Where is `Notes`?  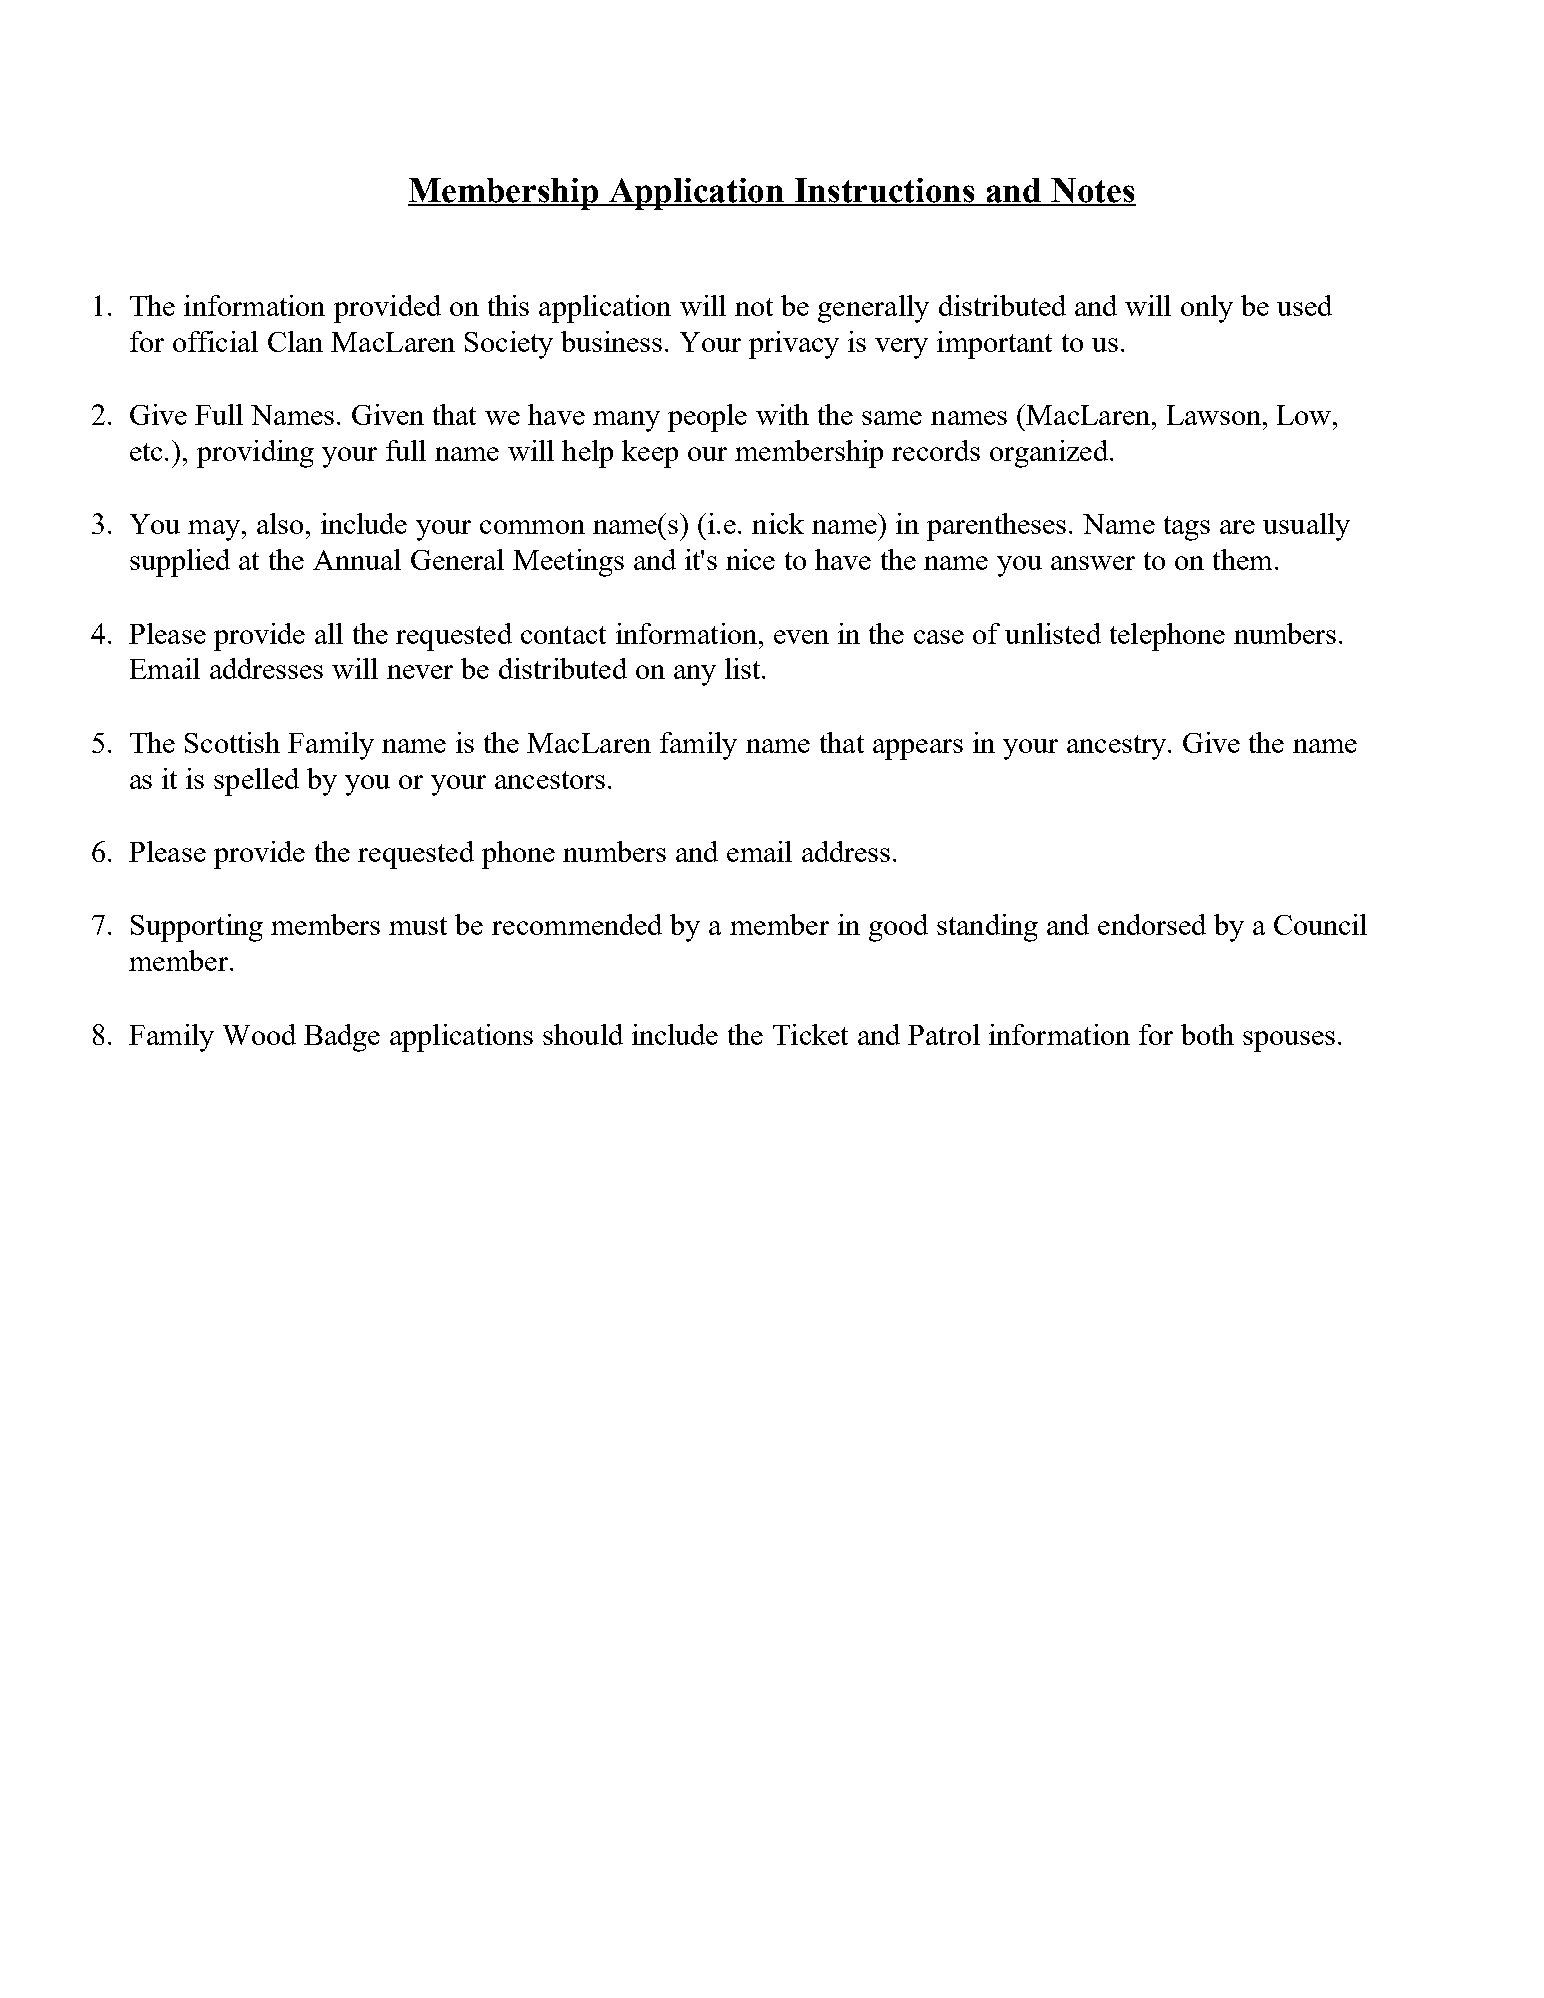 Notes is located at coordinates (1092, 191).
